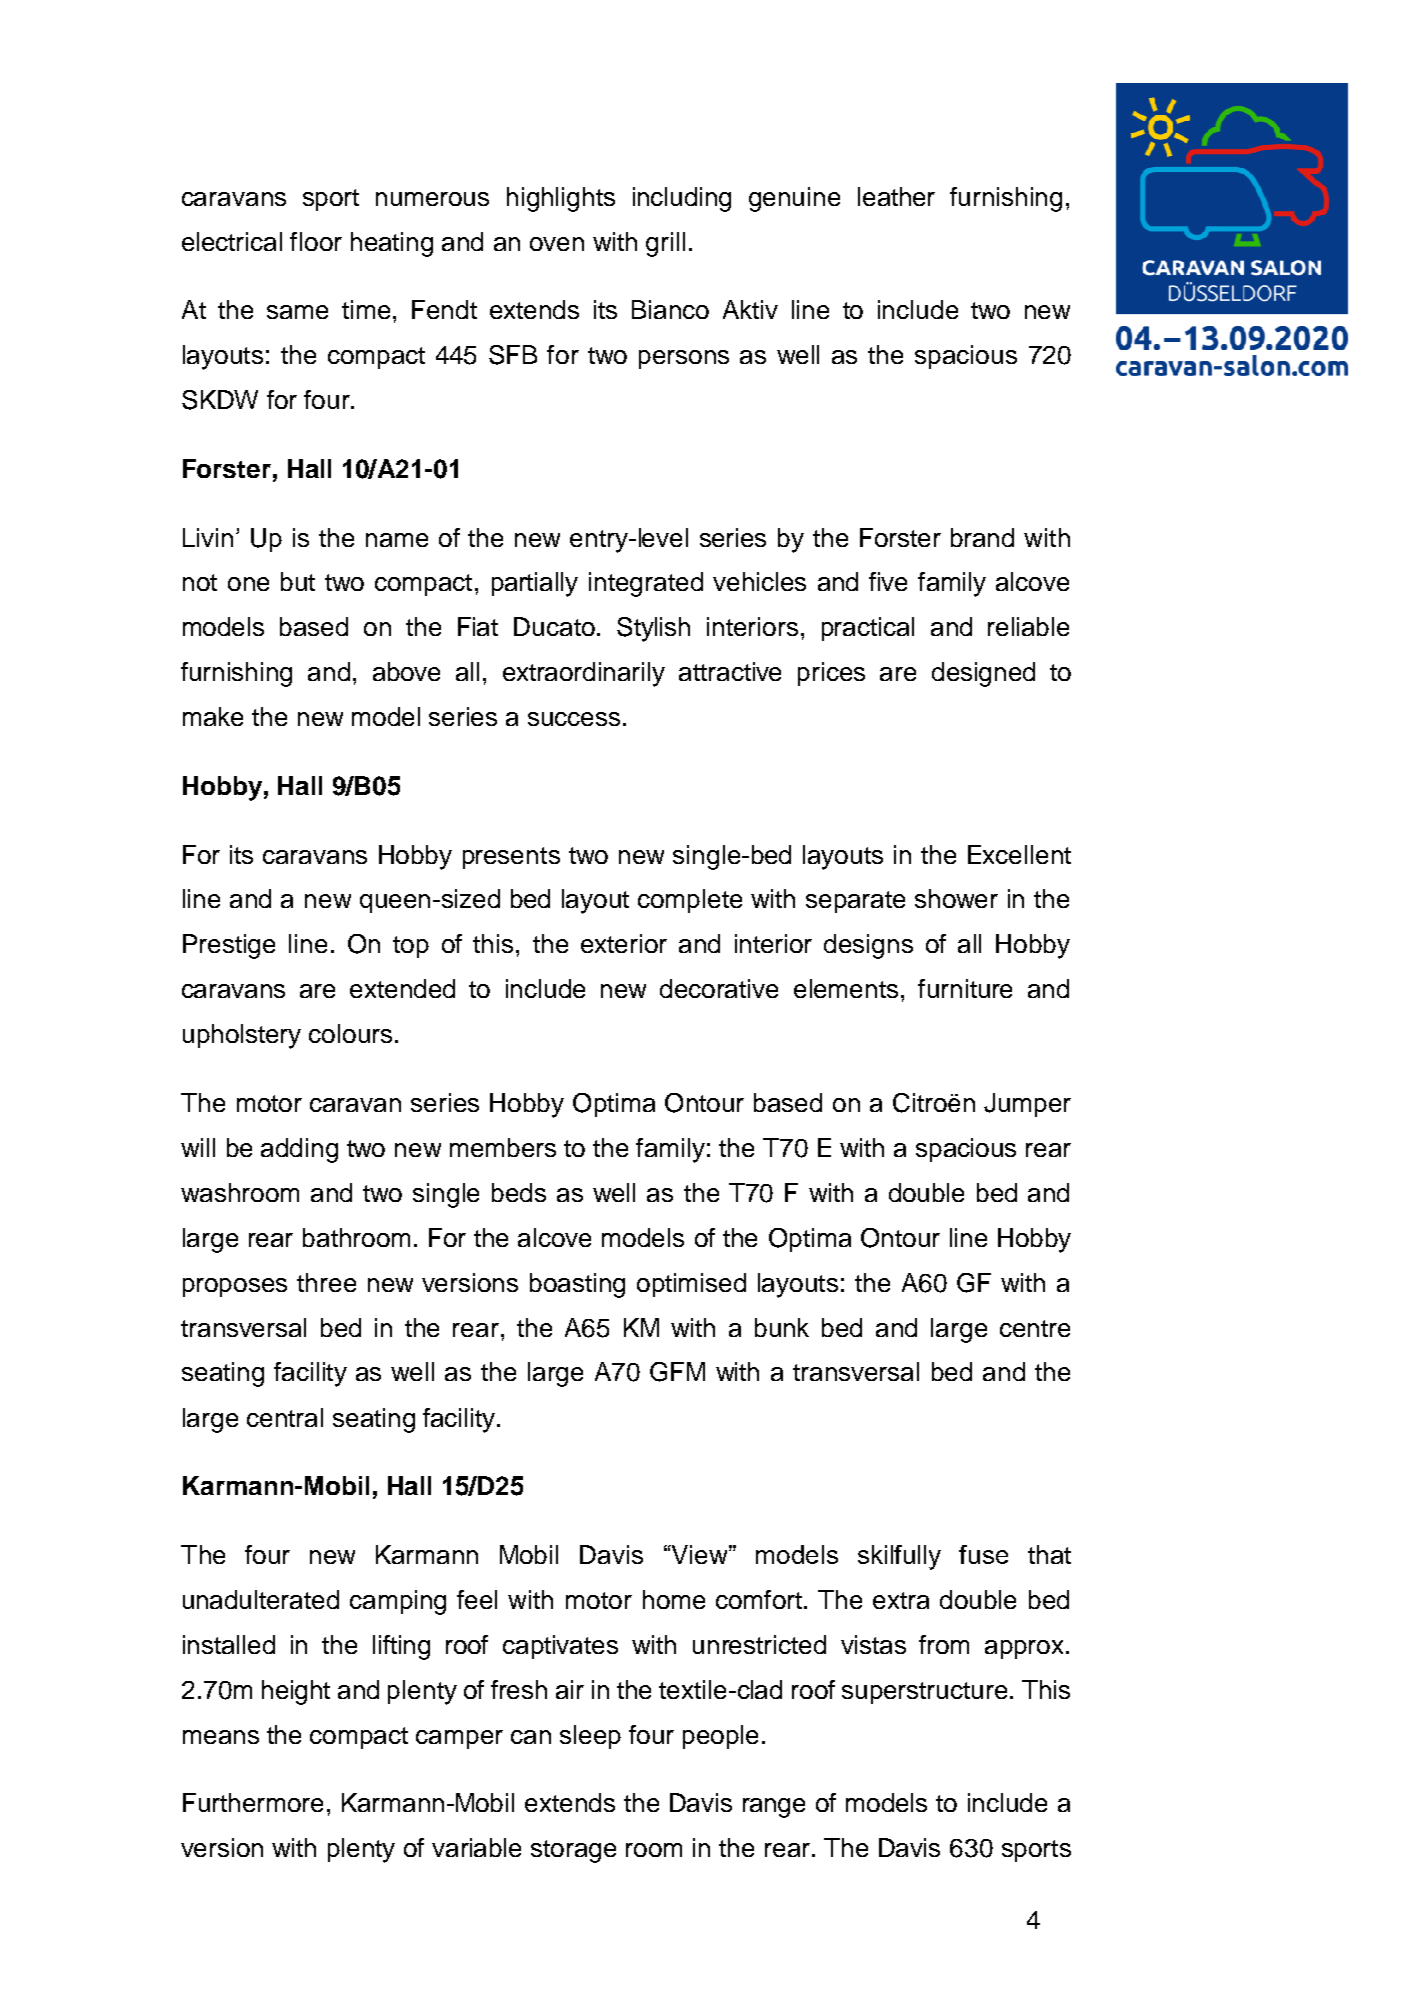  Describe the element at coordinates (896, 196) in the screenshot. I see `leather` at that location.
